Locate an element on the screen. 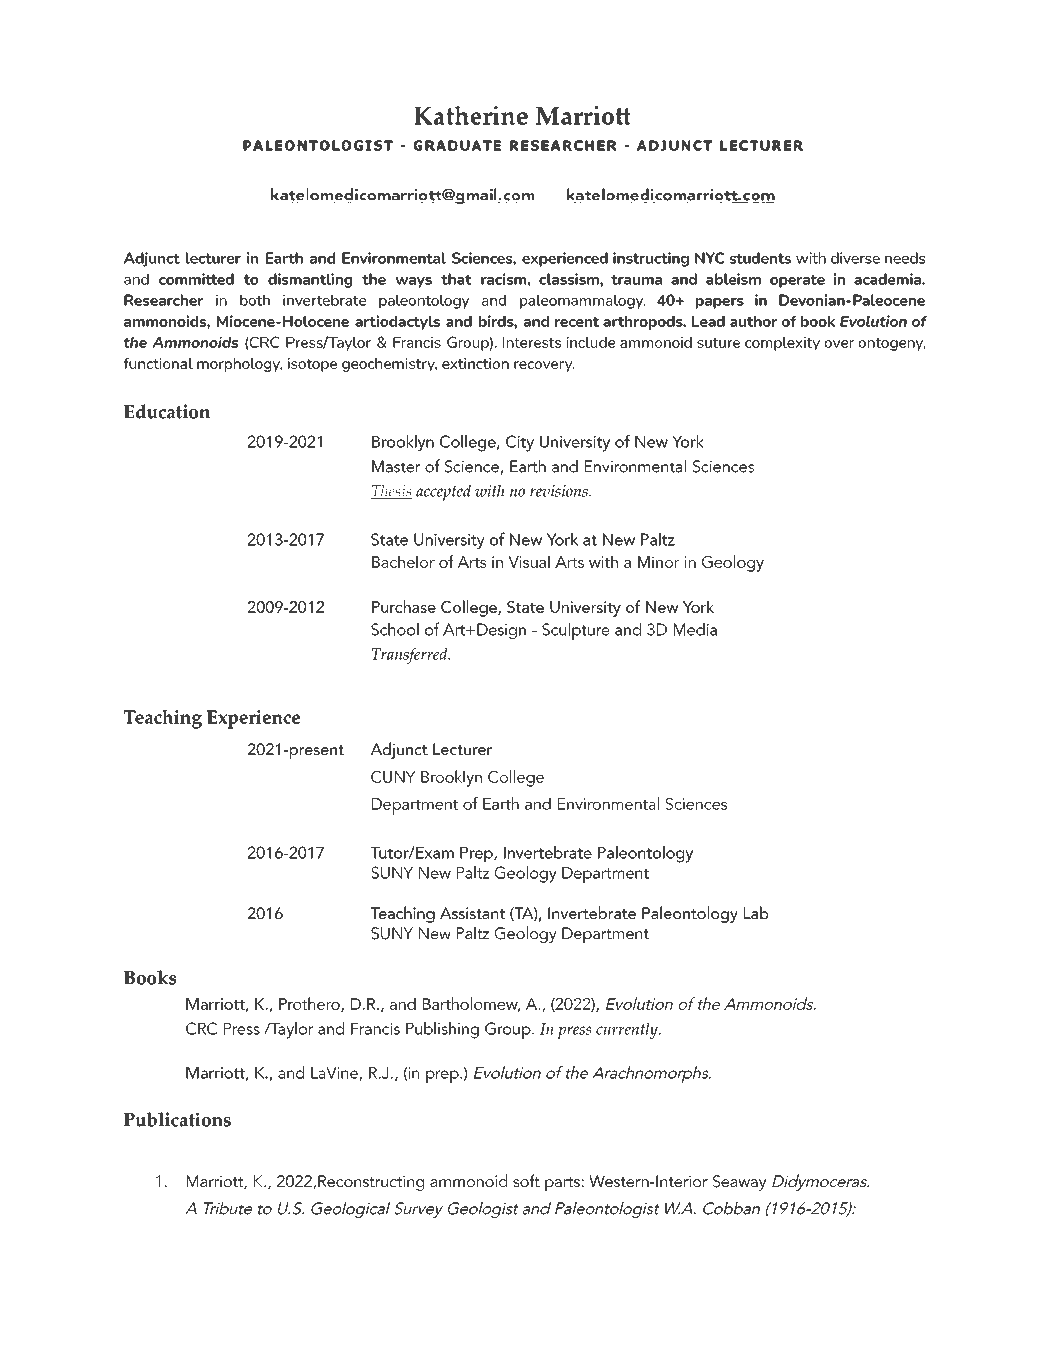 The image size is (1050, 1359). CUNY is located at coordinates (393, 777).
